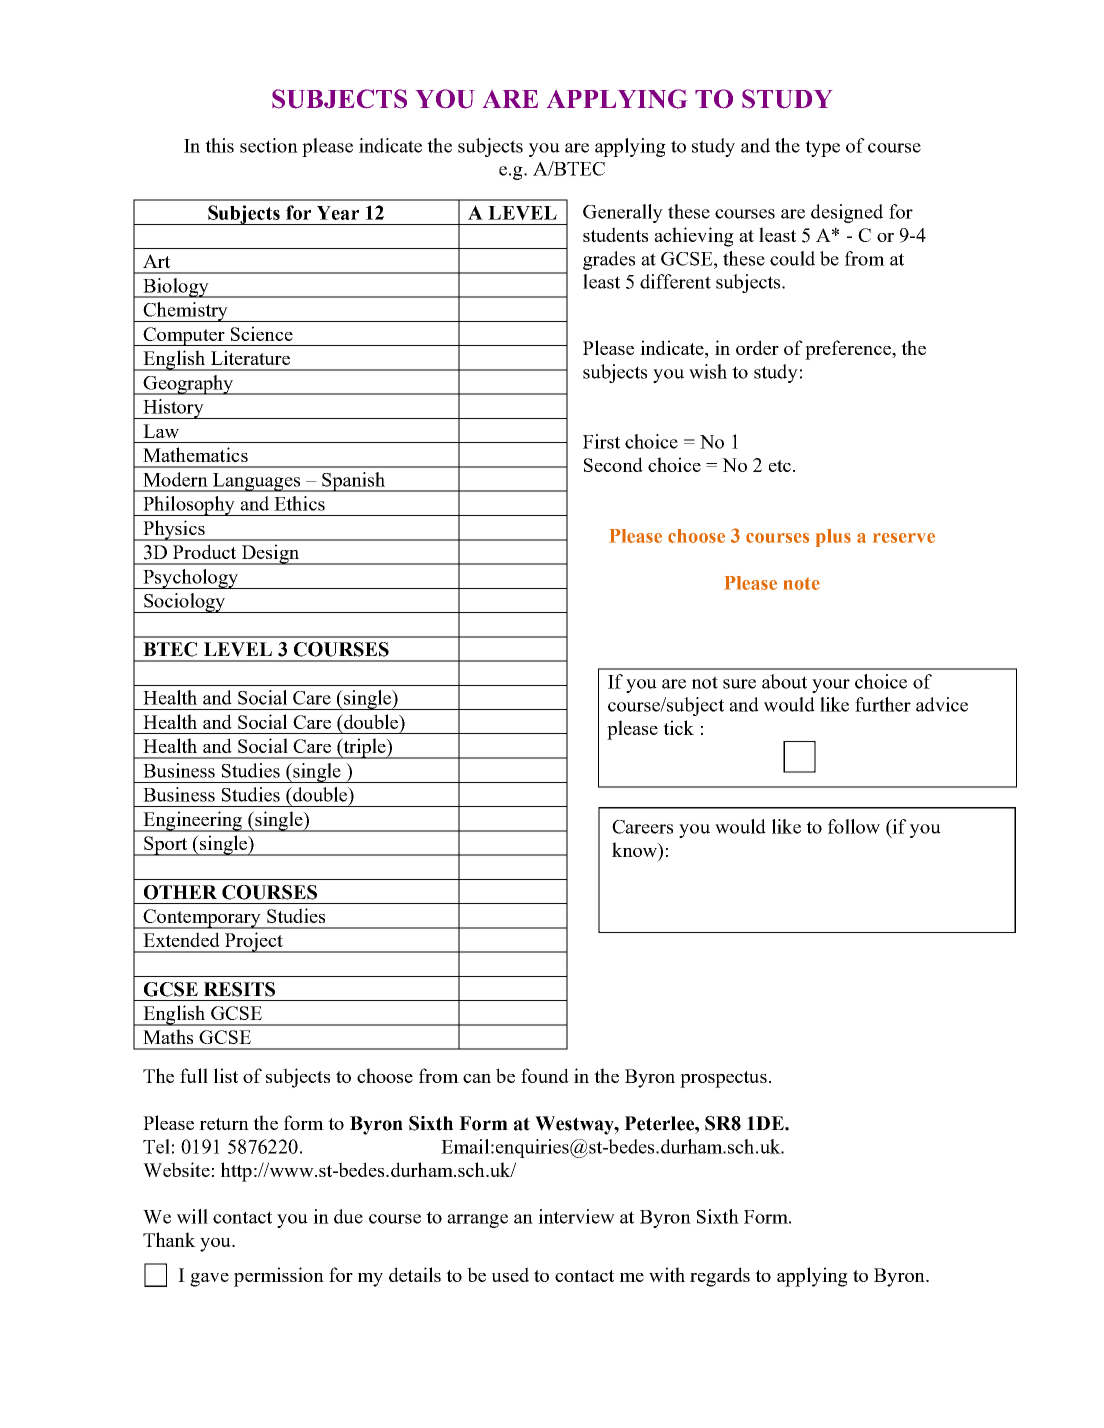 The height and width of the image is (1428, 1104). What do you see at coordinates (279, 1277) in the image?
I see `permission` at bounding box center [279, 1277].
